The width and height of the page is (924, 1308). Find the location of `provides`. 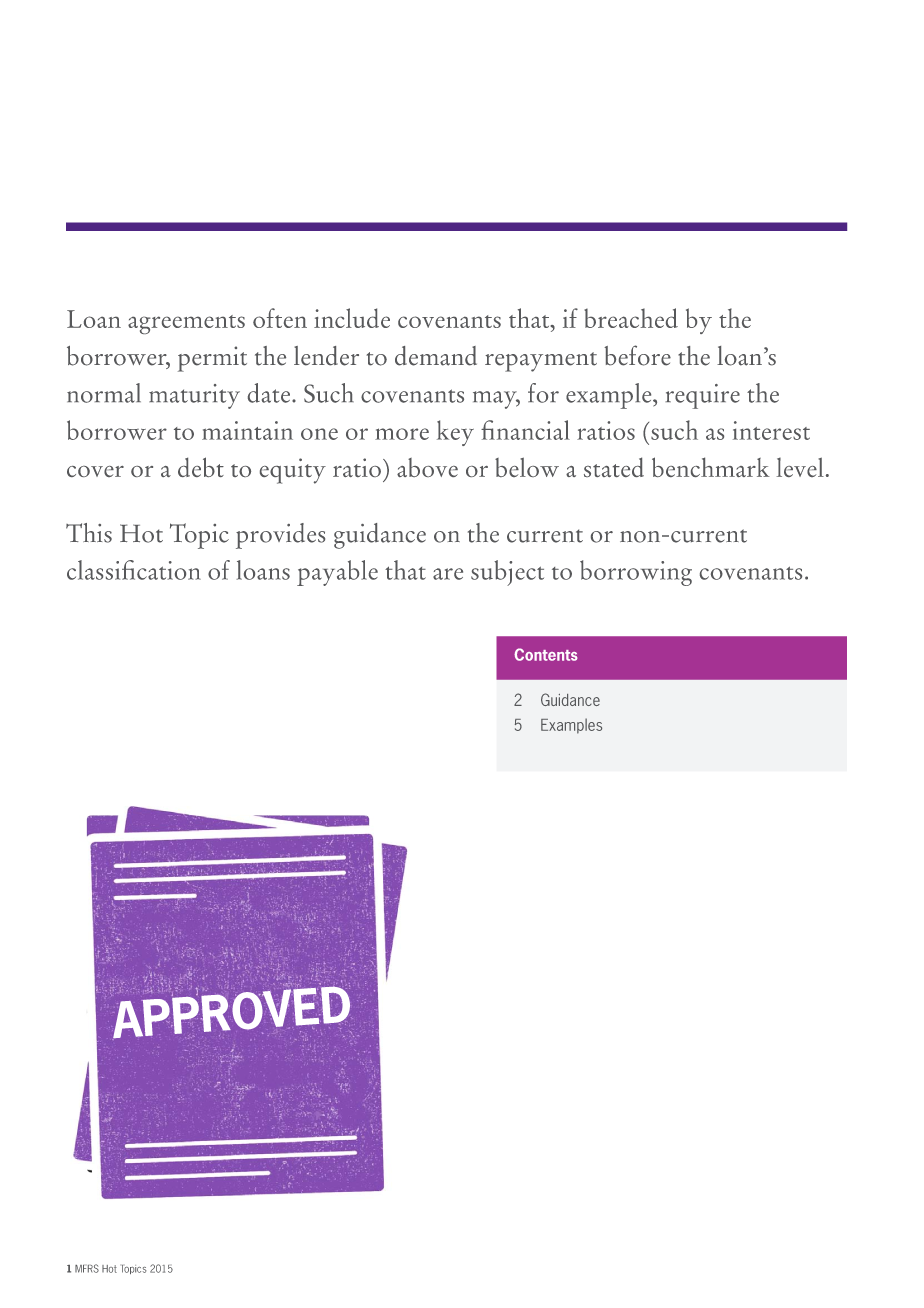

provides is located at coordinates (280, 536).
